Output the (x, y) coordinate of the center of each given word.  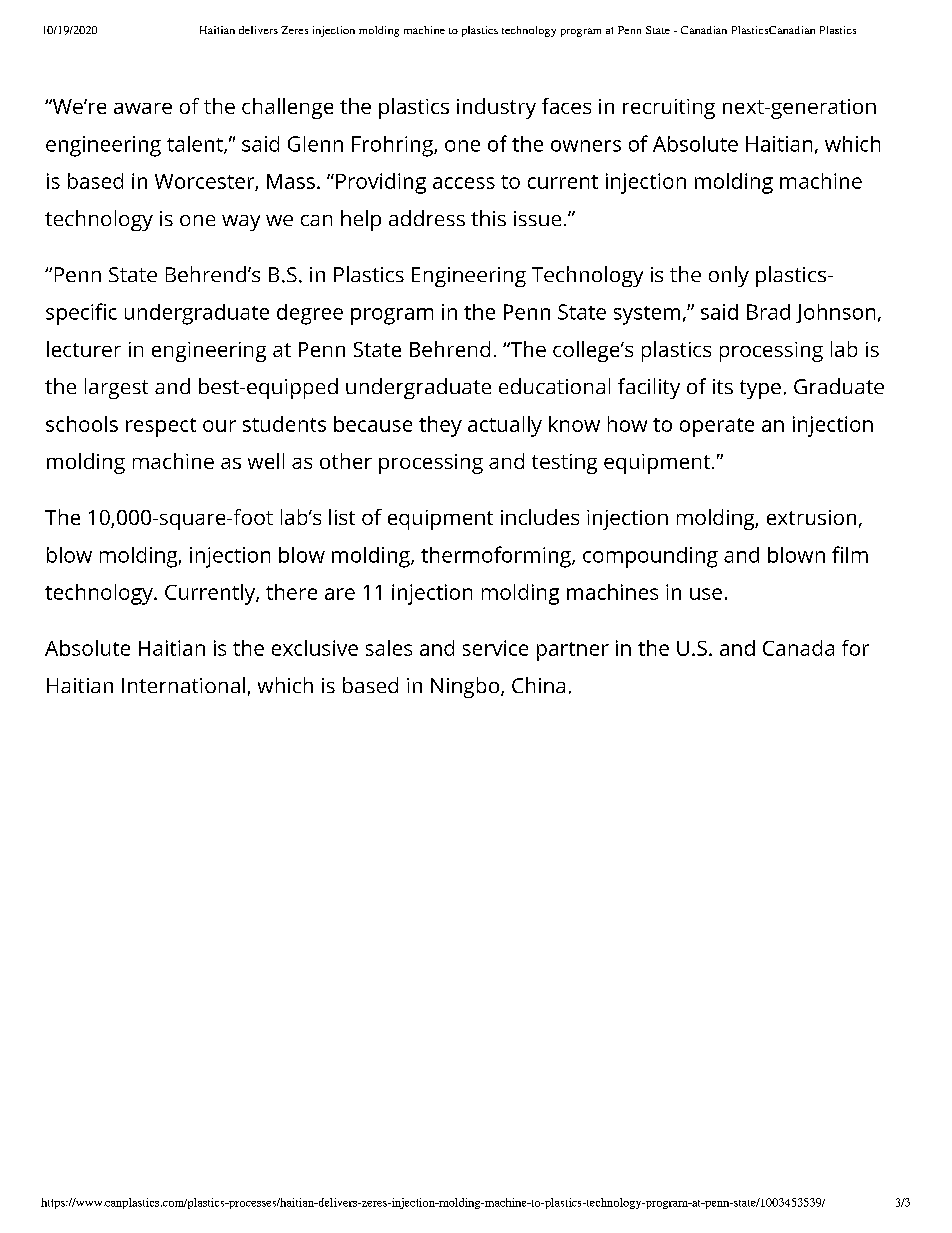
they (440, 426)
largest (116, 388)
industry (496, 108)
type (760, 389)
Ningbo (465, 687)
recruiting (669, 109)
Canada (798, 648)
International (183, 685)
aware (143, 108)
